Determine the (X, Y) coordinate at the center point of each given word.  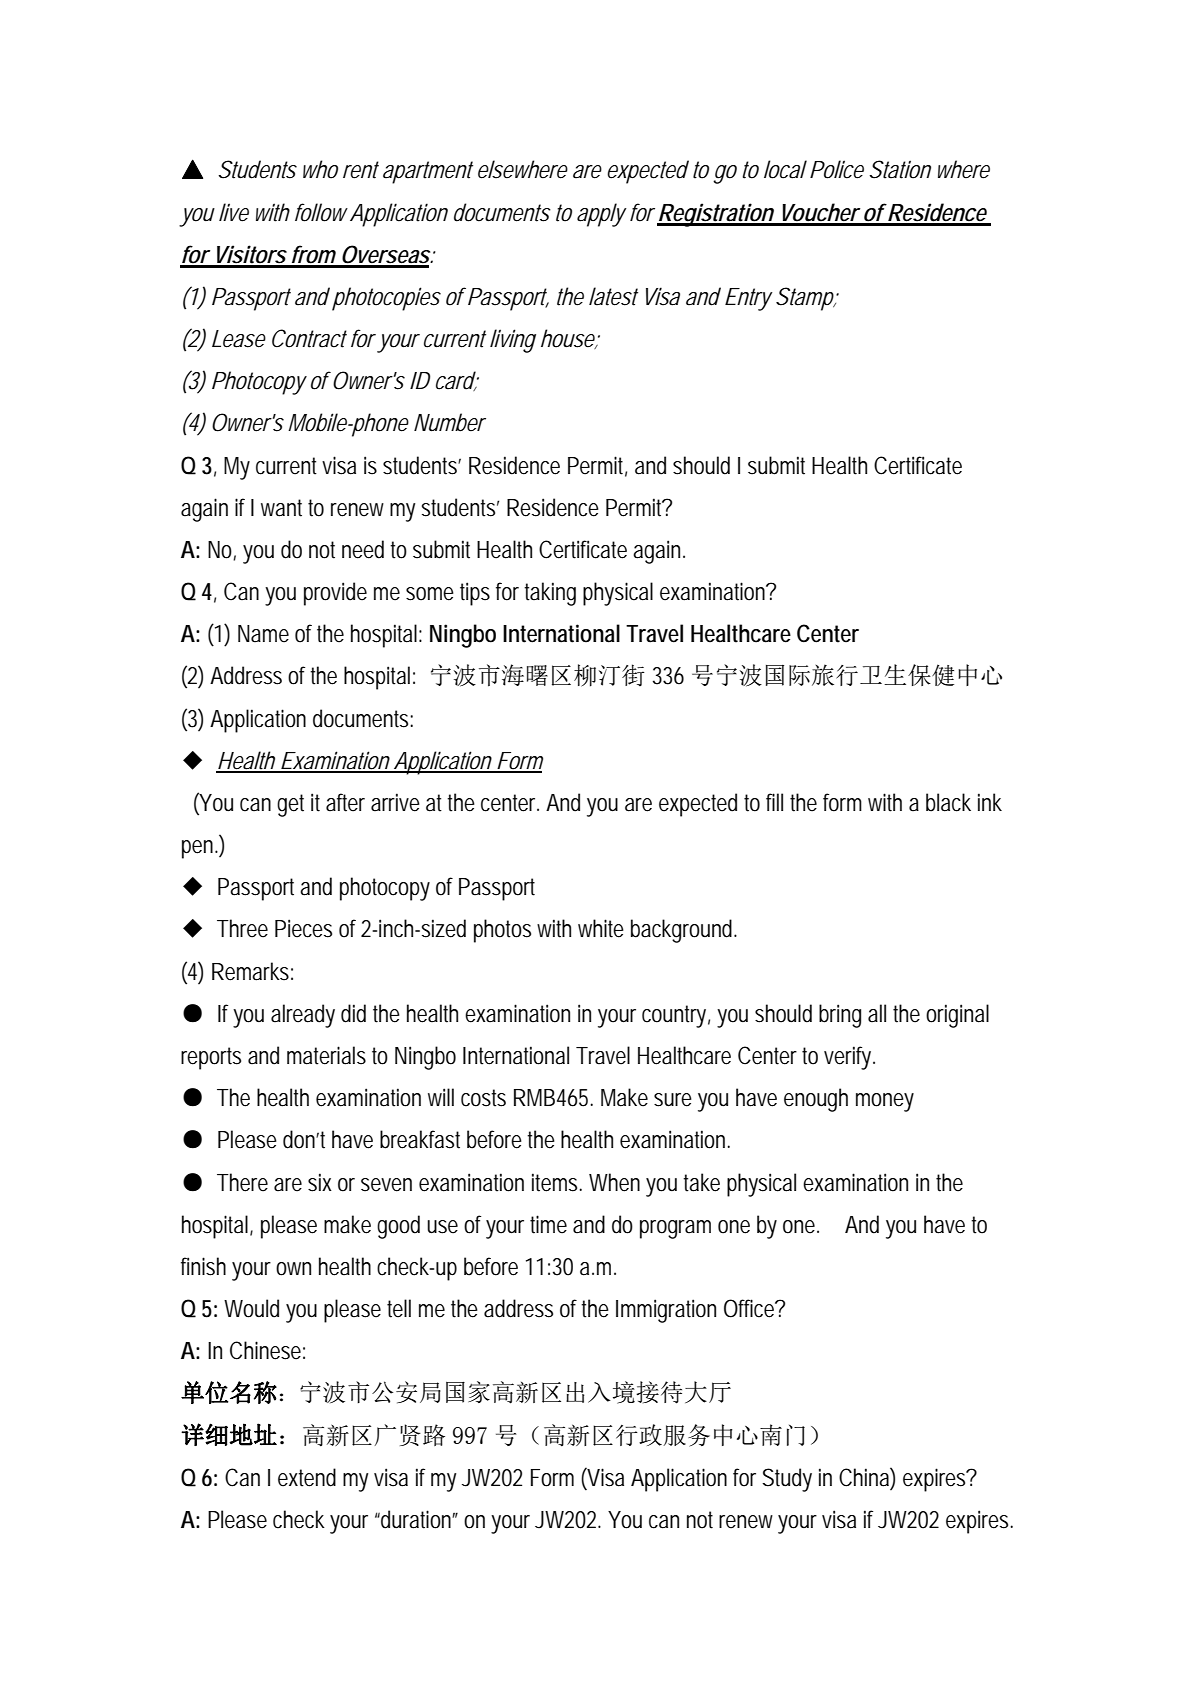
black (948, 802)
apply (602, 215)
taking (550, 594)
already (303, 1016)
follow (321, 212)
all (877, 1013)
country (676, 1016)
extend (307, 1477)
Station (900, 169)
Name (263, 634)
